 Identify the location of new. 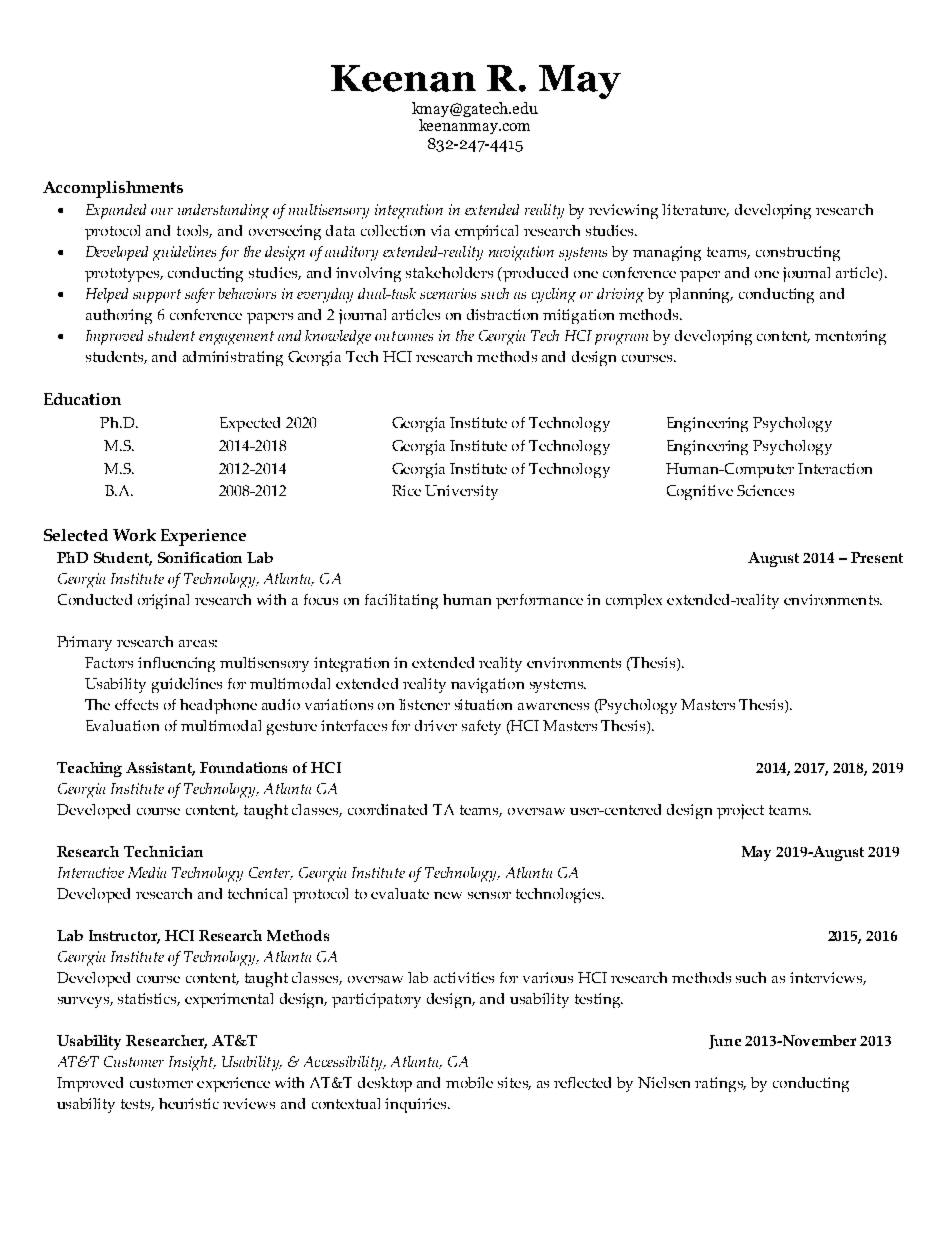
(448, 895).
